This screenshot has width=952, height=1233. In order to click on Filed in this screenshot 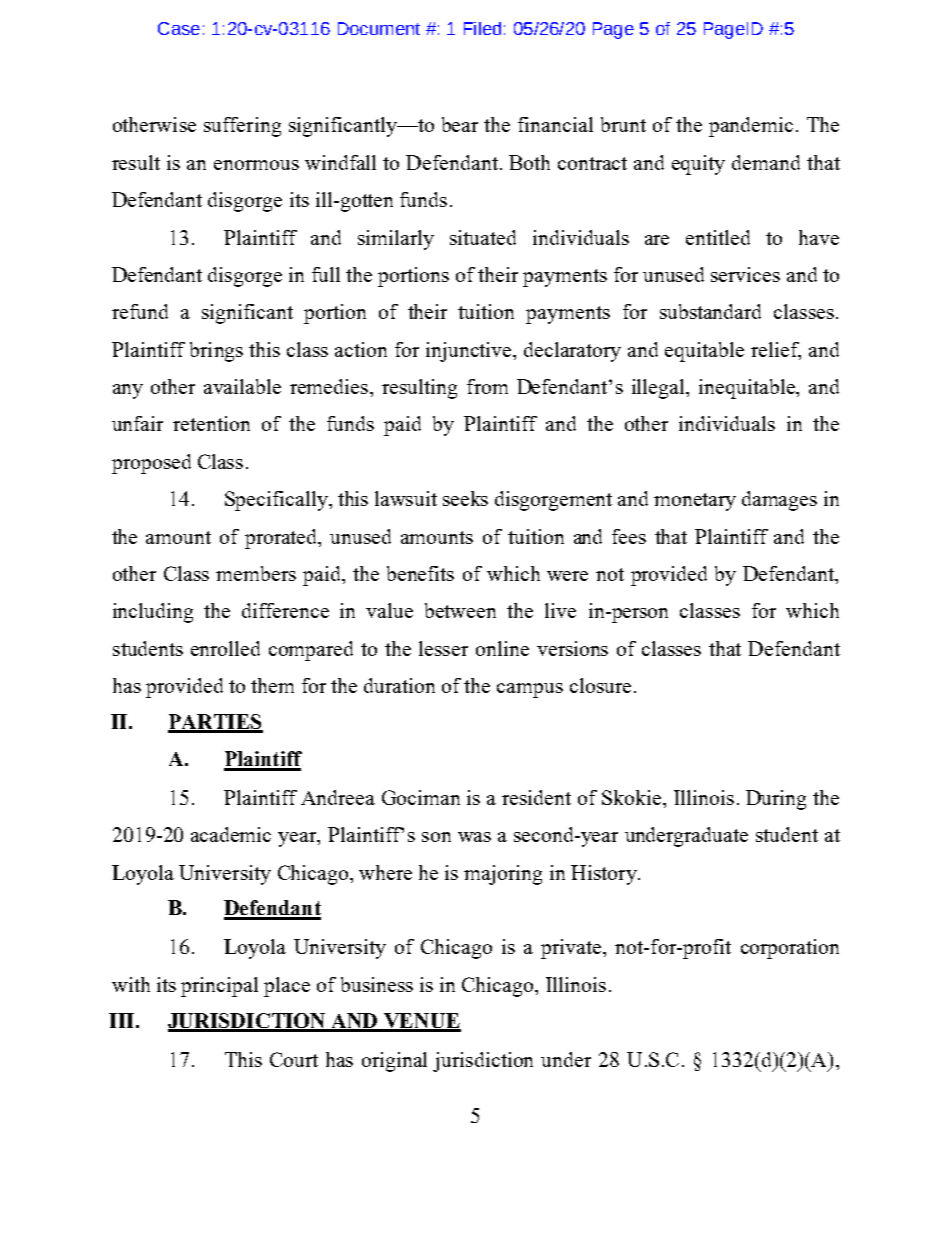, I will do `click(482, 28)`.
